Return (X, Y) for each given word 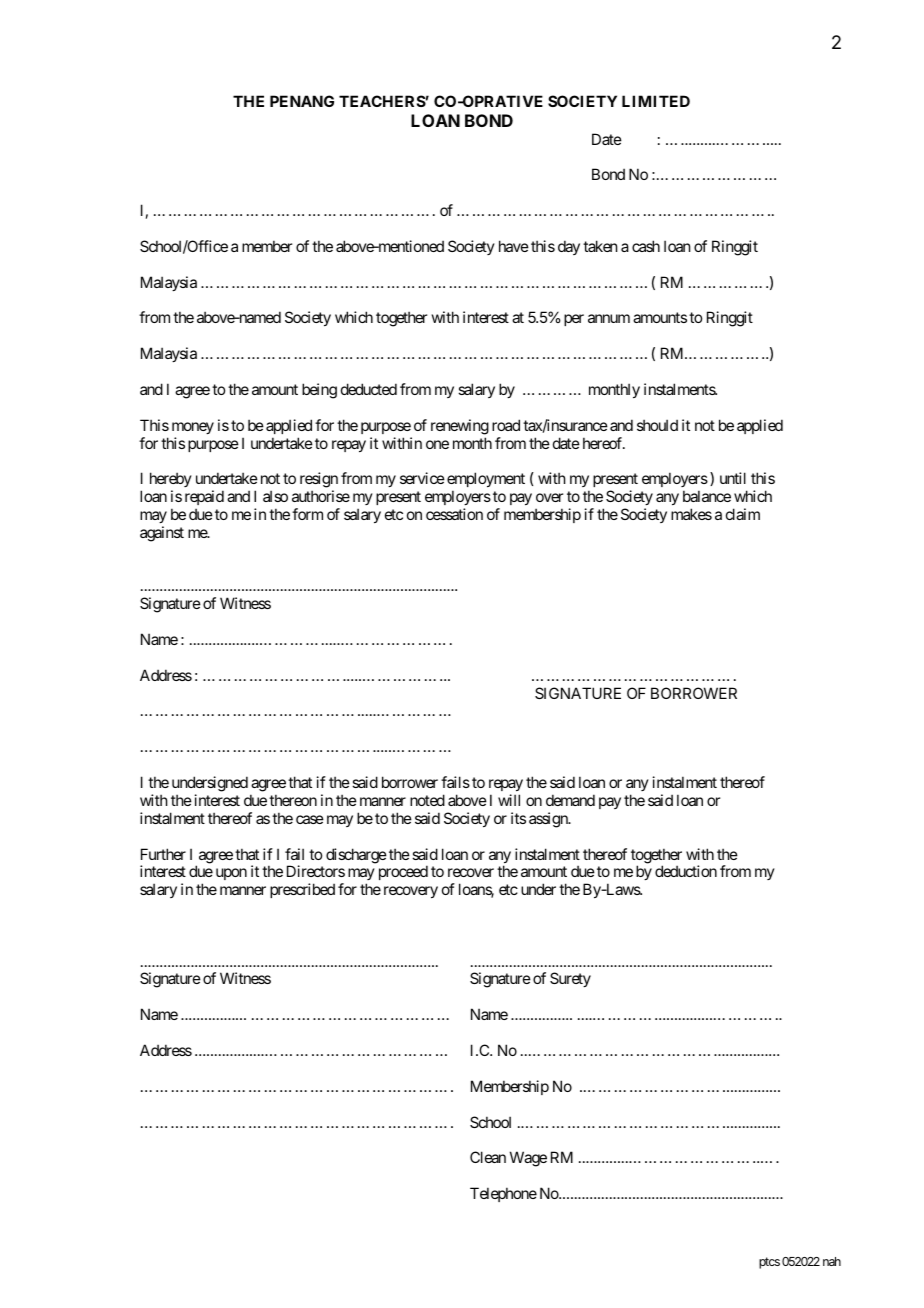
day (569, 247)
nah (832, 1261)
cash (646, 246)
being (319, 391)
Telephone (503, 1194)
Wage (528, 1159)
